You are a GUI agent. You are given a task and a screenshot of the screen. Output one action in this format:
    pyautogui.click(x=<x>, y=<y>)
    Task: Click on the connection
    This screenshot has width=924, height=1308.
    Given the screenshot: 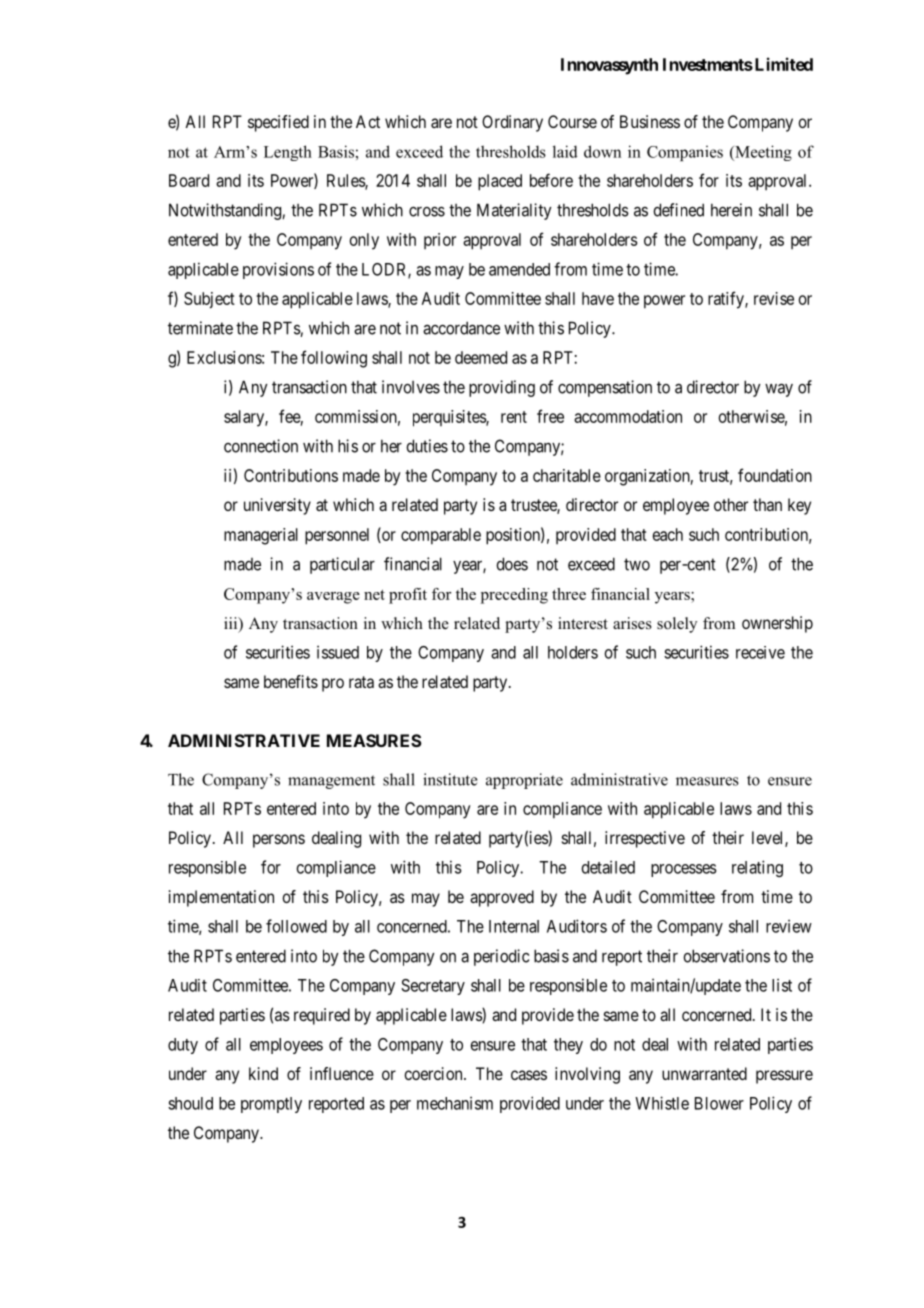 What is the action you would take?
    pyautogui.click(x=261, y=446)
